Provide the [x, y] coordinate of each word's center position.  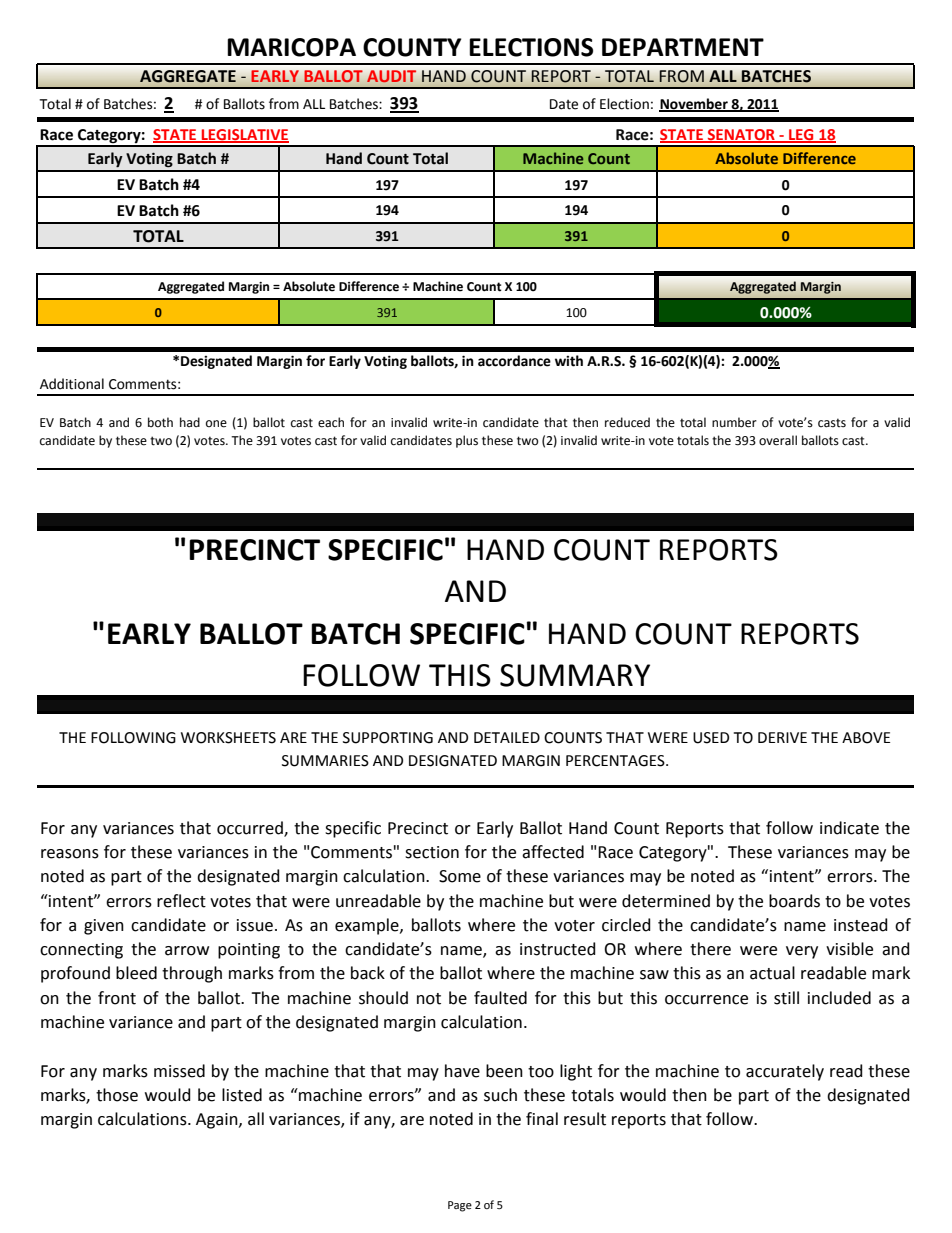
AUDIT [391, 76]
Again [218, 1121]
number [734, 422]
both [160, 422]
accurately [785, 1072]
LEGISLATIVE [244, 136]
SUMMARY [575, 675]
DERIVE [782, 737]
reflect [181, 901]
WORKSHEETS [228, 738]
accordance [514, 361]
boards [794, 901]
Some [460, 876]
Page [460, 1206]
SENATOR [741, 136]
